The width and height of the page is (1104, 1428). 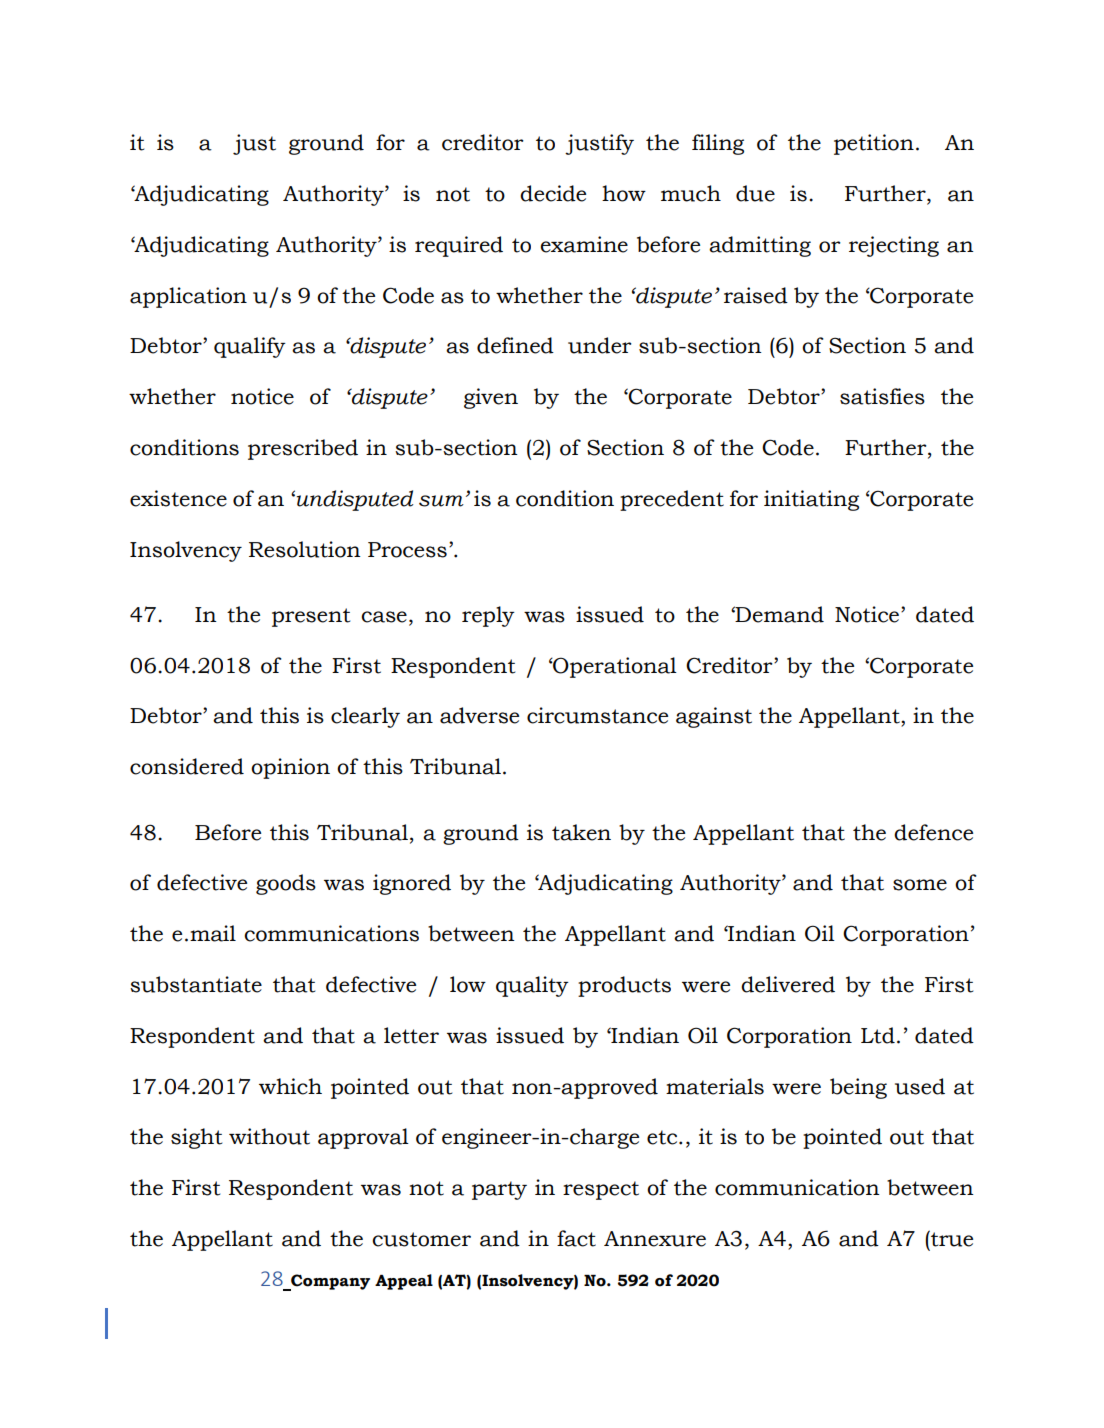 What do you see at coordinates (286, 884) in the page?
I see `goods` at bounding box center [286, 884].
